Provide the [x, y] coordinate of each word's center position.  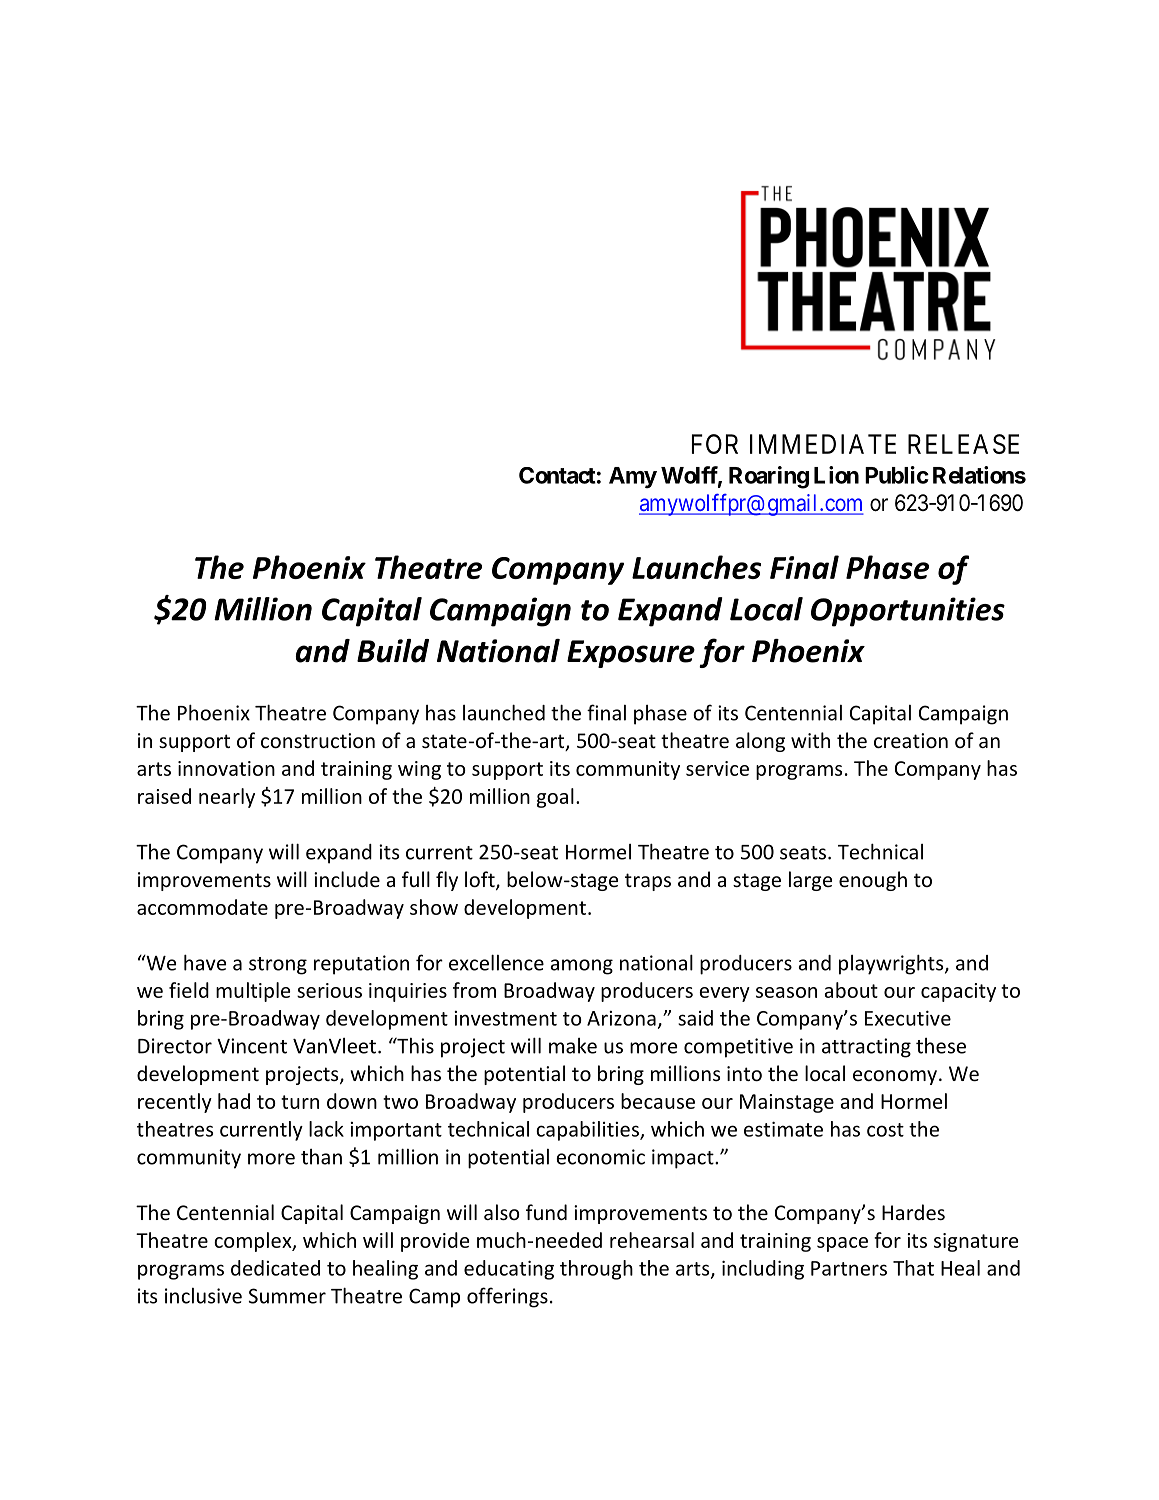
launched [504, 712]
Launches [696, 567]
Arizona [621, 1018]
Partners [849, 1268]
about [851, 990]
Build [393, 651]
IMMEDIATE [823, 444]
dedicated [275, 1268]
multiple [253, 992]
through [596, 1270]
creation [911, 740]
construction [318, 740]
